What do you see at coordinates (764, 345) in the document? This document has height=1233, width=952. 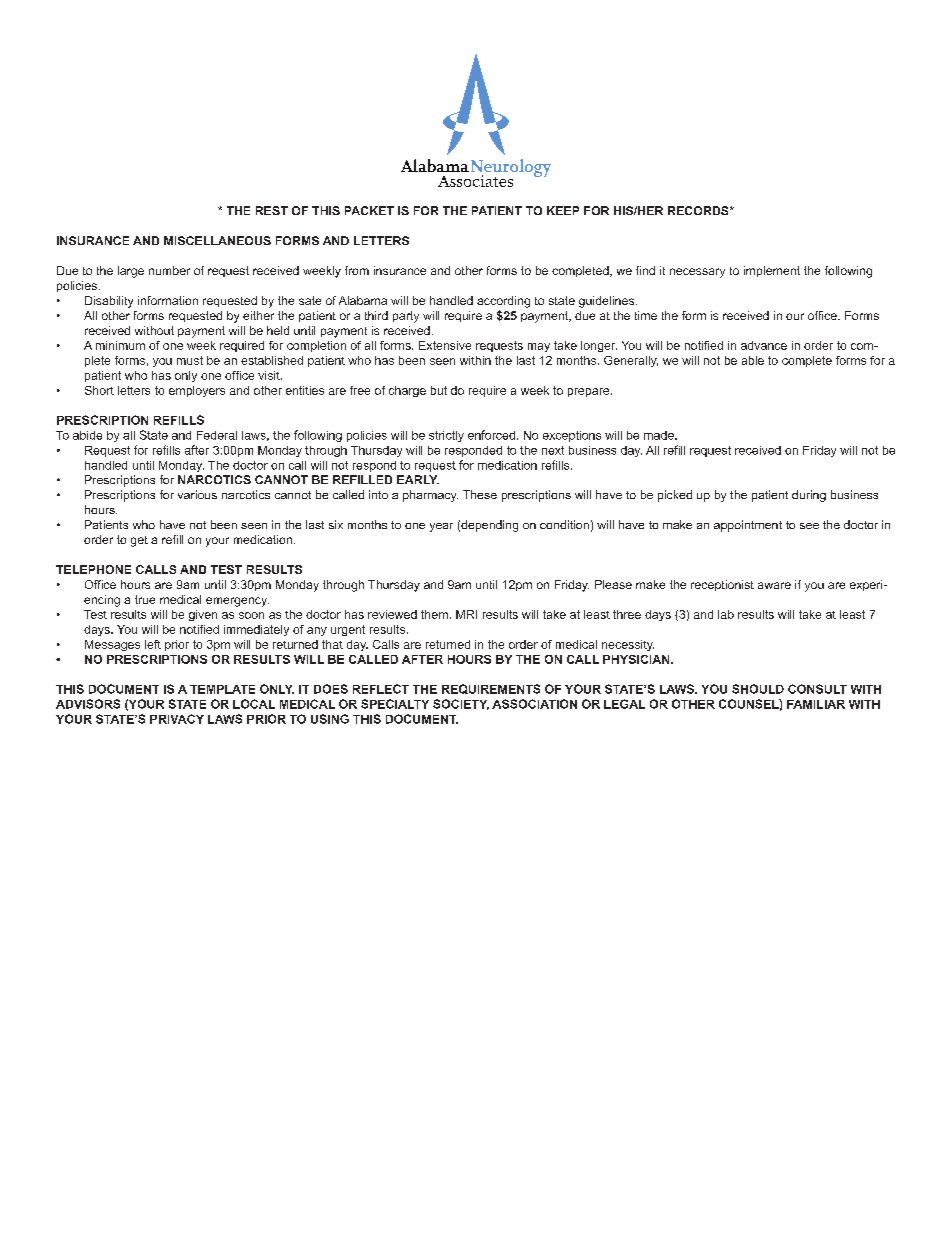 I see `advance` at bounding box center [764, 345].
